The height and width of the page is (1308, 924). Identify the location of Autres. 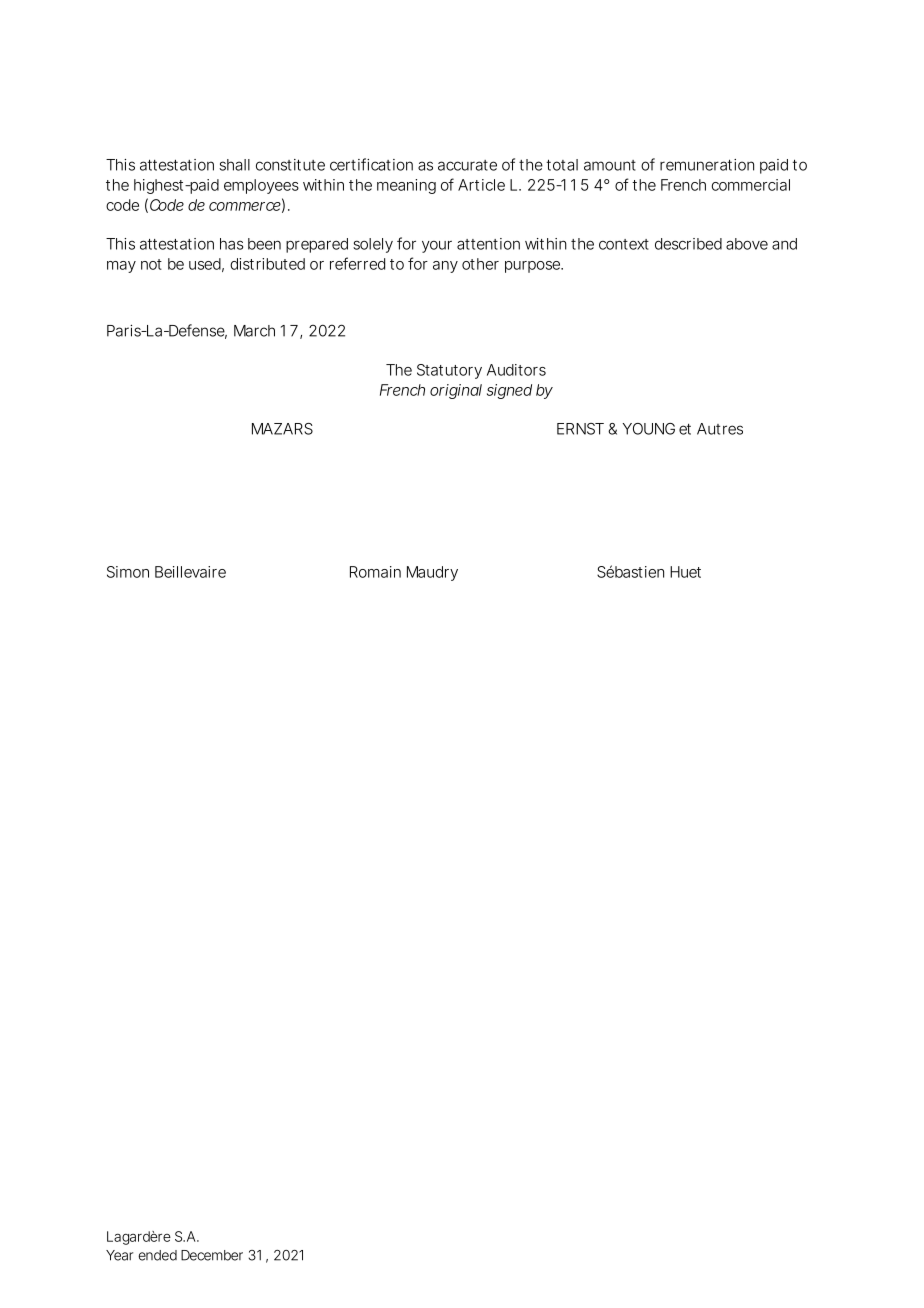
(720, 429).
